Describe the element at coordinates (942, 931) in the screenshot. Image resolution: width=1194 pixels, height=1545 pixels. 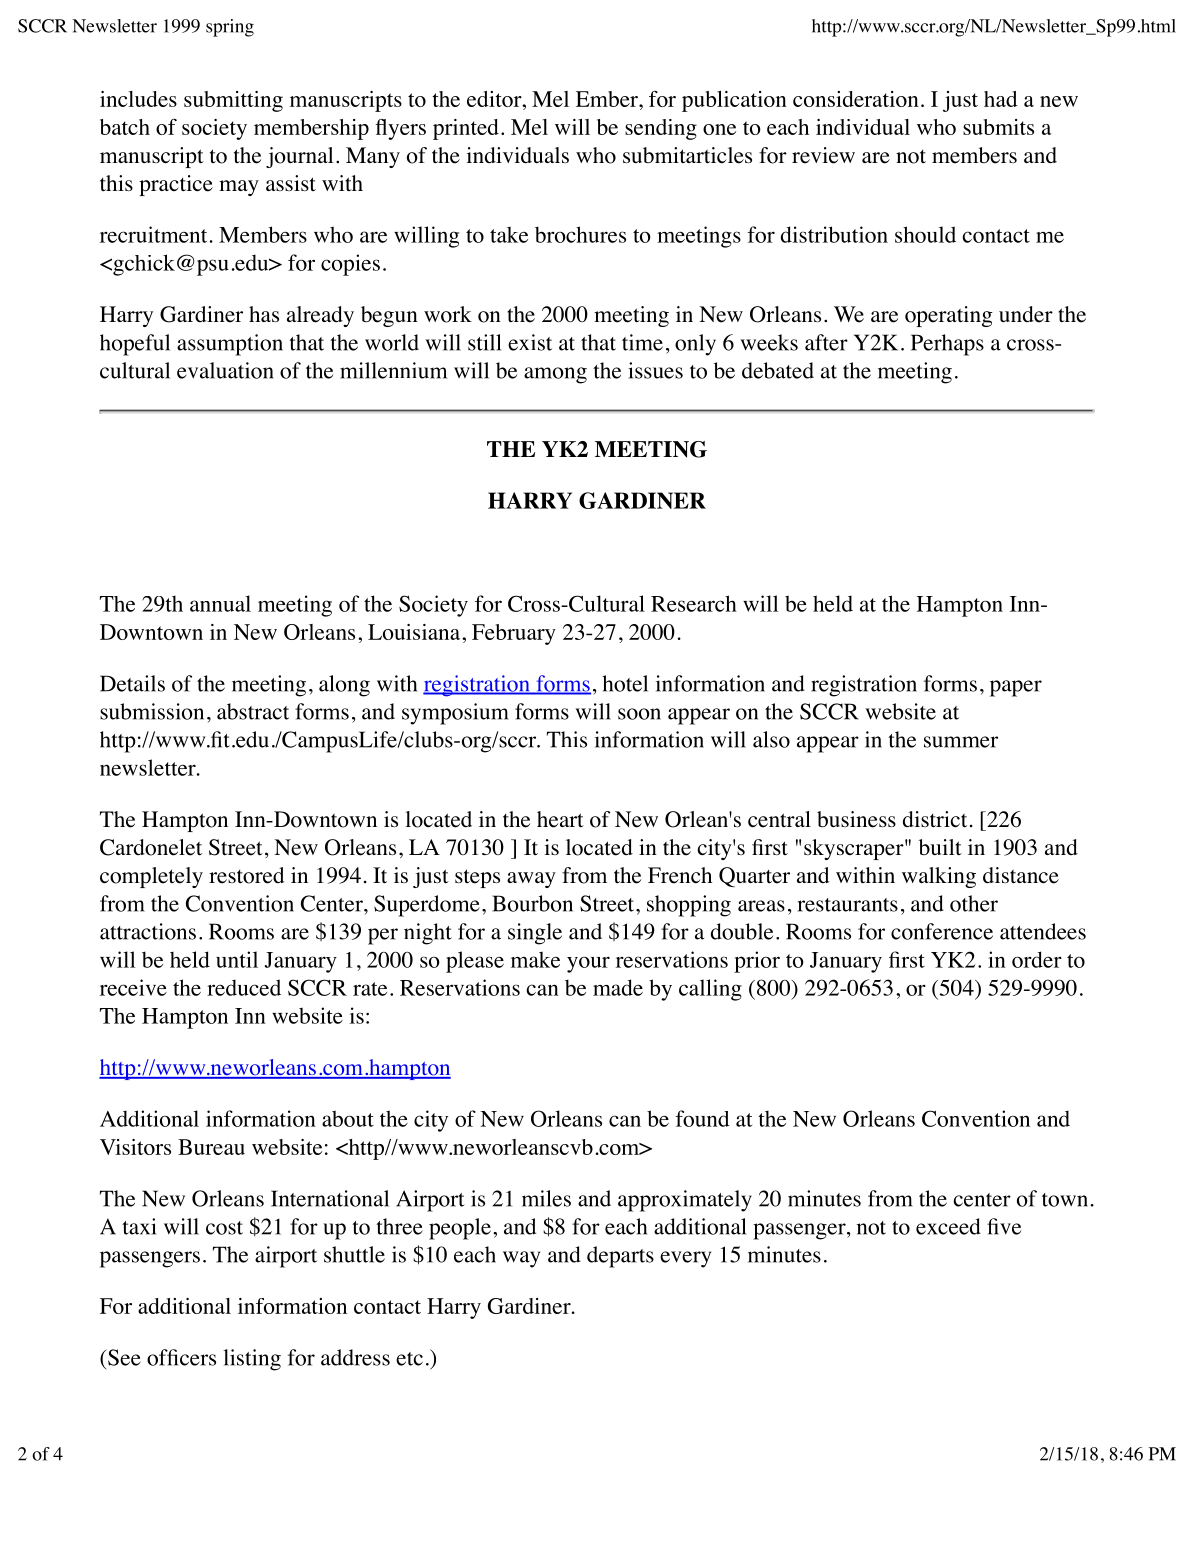
I see `conference` at that location.
